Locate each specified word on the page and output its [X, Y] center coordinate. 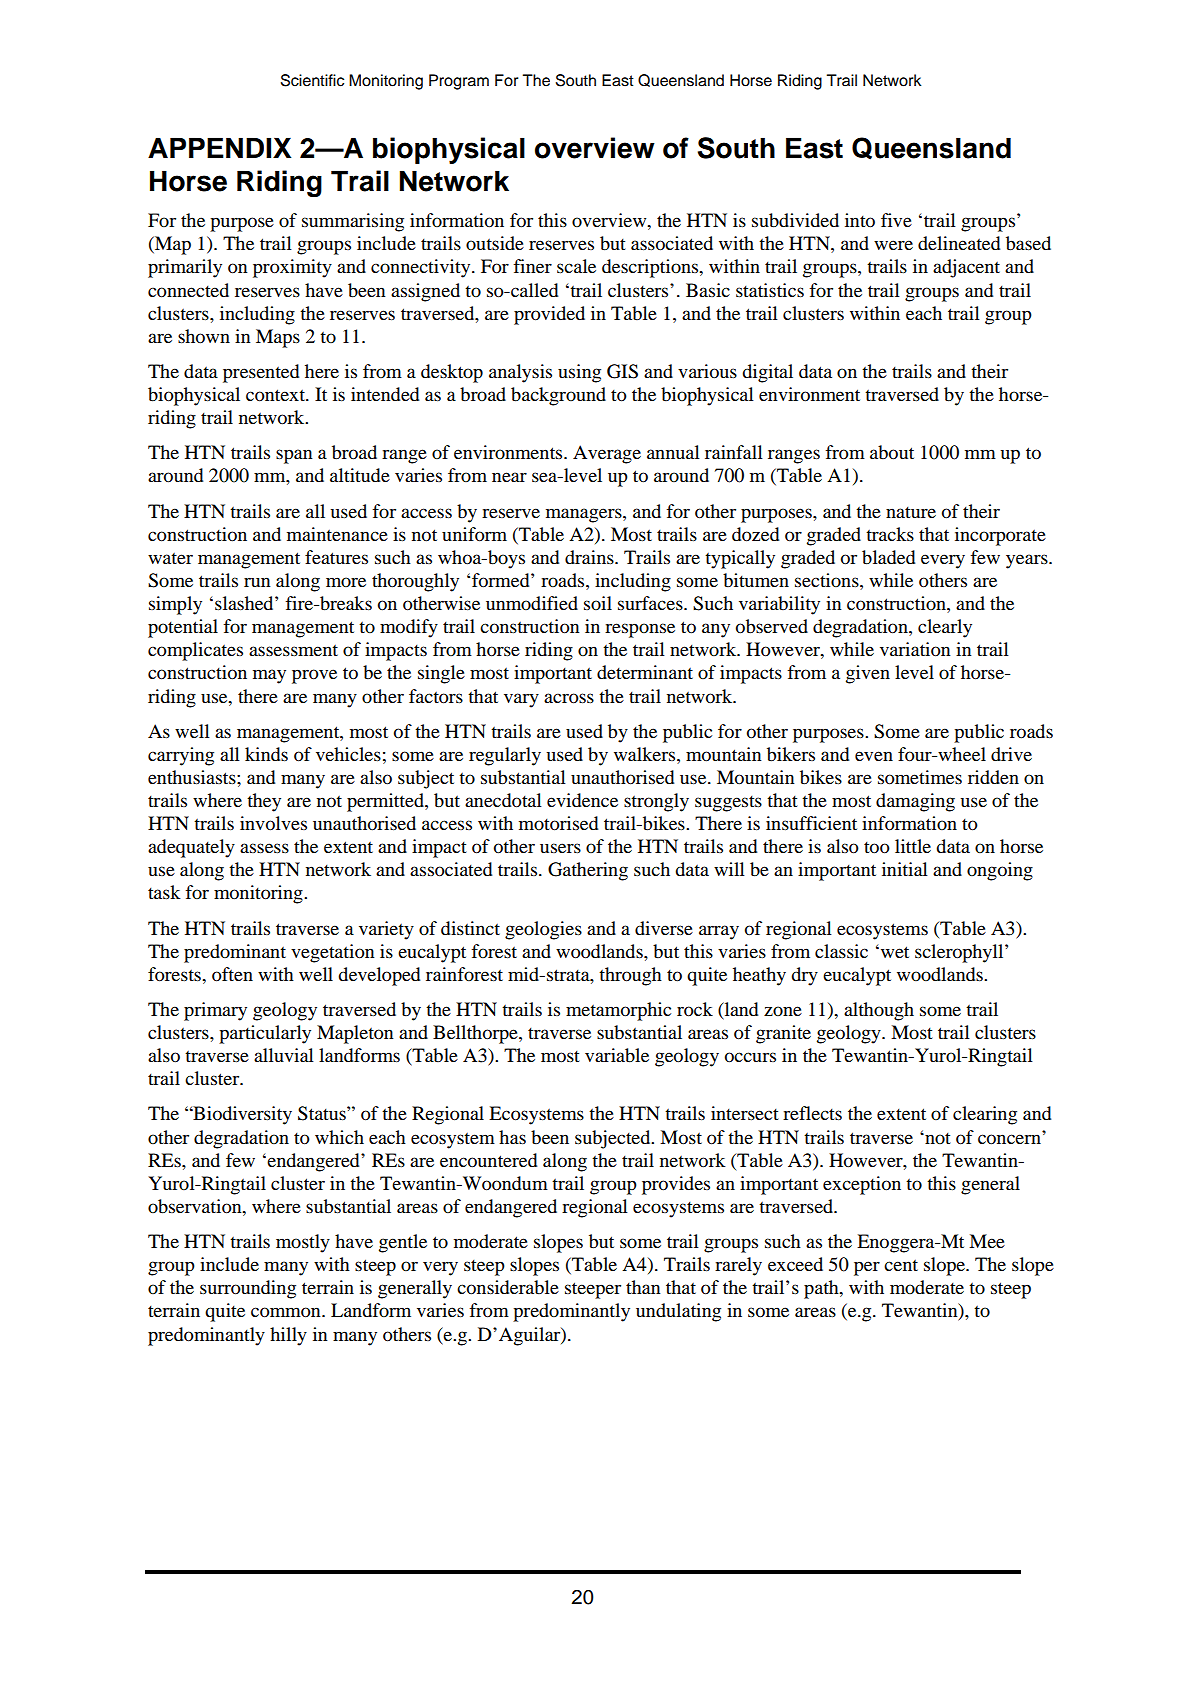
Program [459, 82]
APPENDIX [219, 147]
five [896, 220]
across [569, 698]
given [868, 674]
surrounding [248, 1289]
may [269, 676]
